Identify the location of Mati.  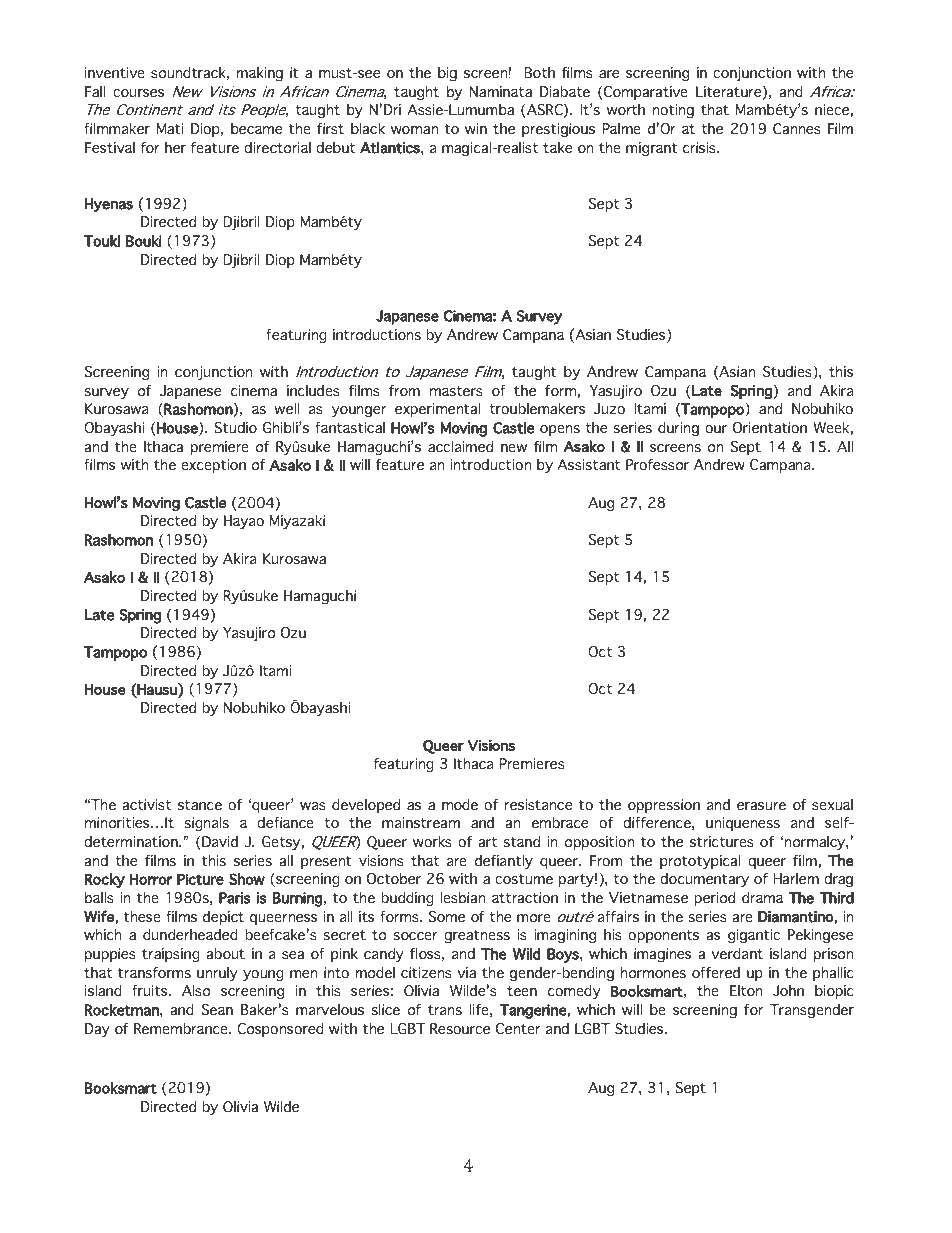
(170, 128).
